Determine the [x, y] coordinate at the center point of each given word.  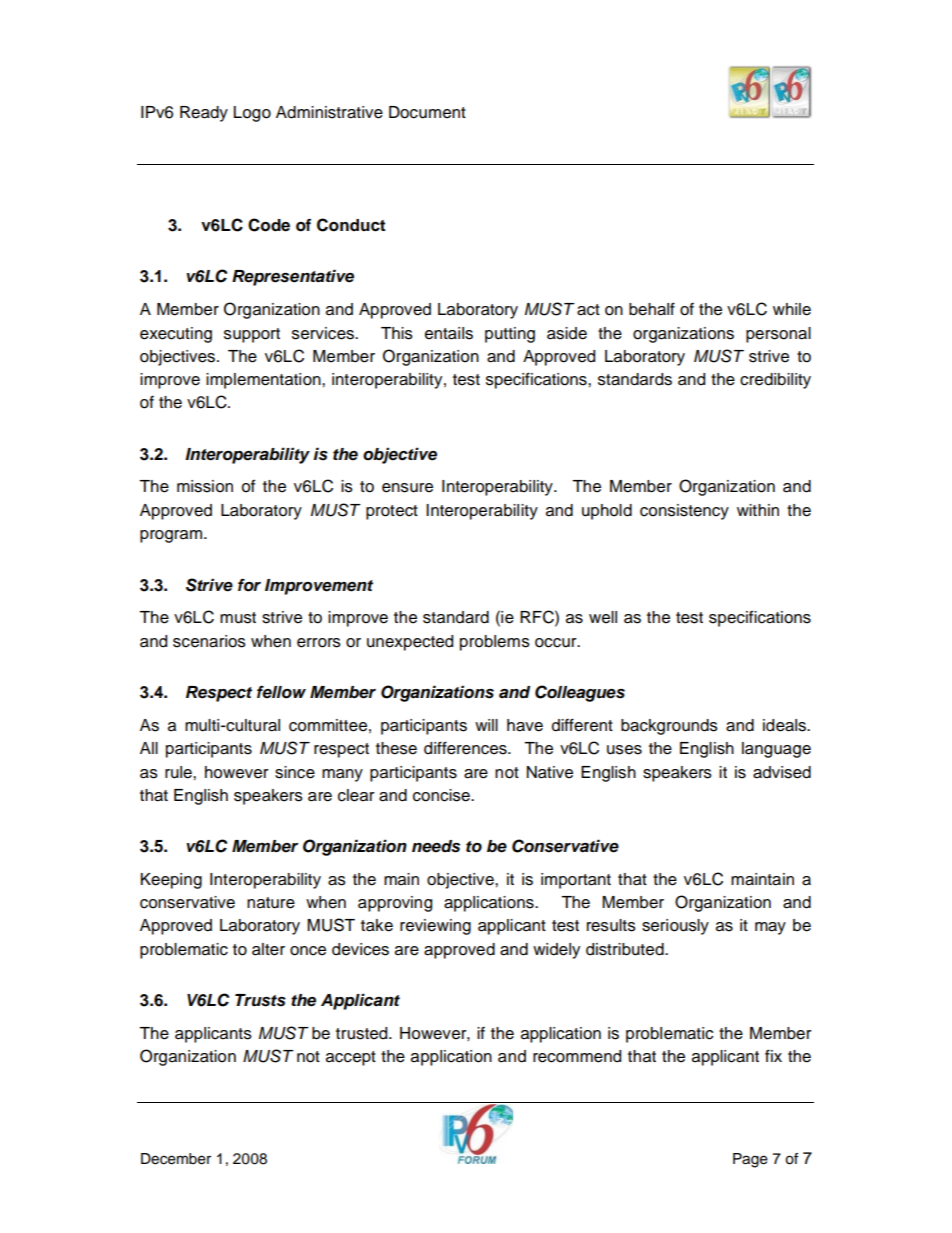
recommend [577, 1056]
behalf [652, 309]
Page [750, 1160]
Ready [204, 114]
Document [427, 112]
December [176, 1159]
